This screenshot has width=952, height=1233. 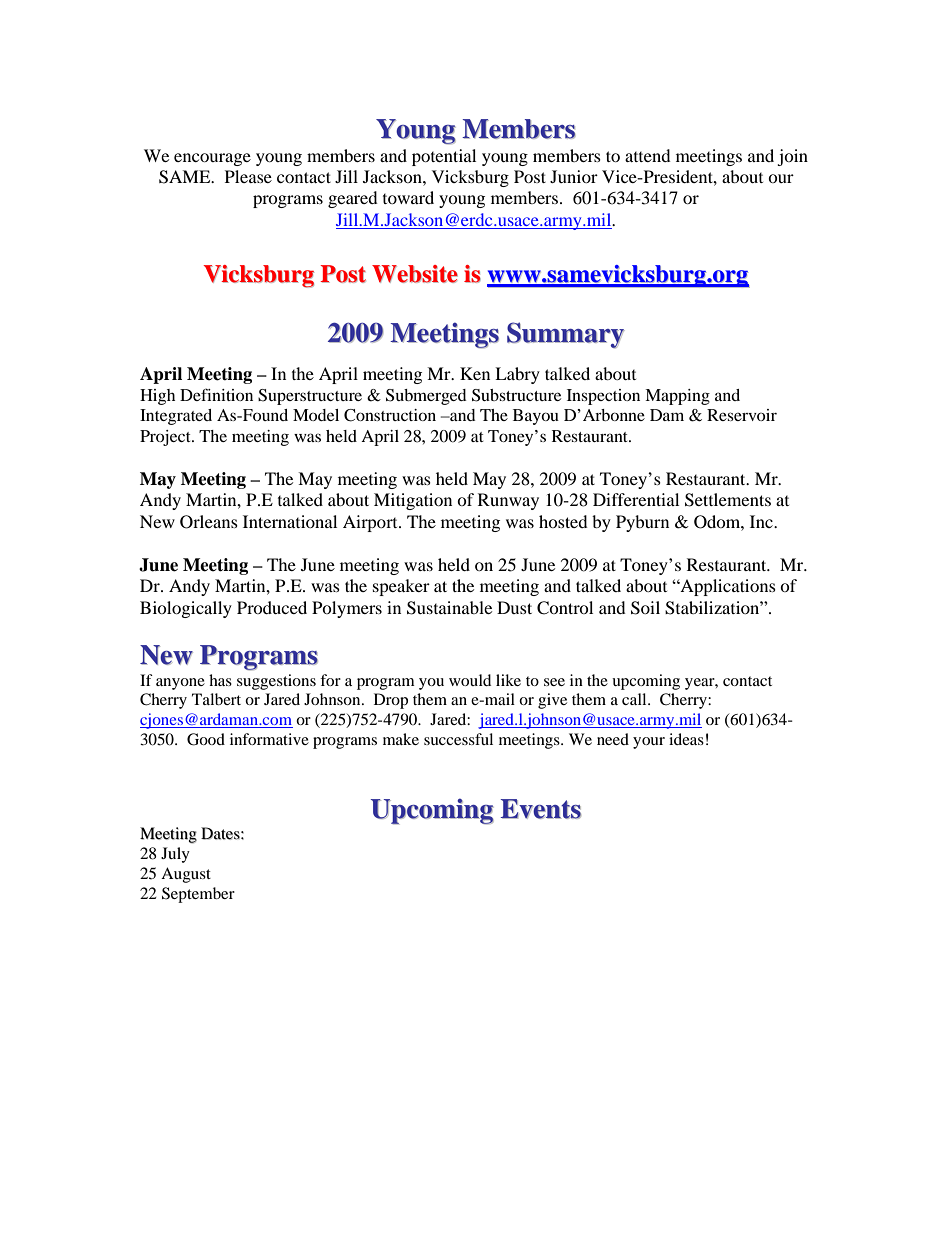 I want to click on Orleans, so click(x=209, y=522).
